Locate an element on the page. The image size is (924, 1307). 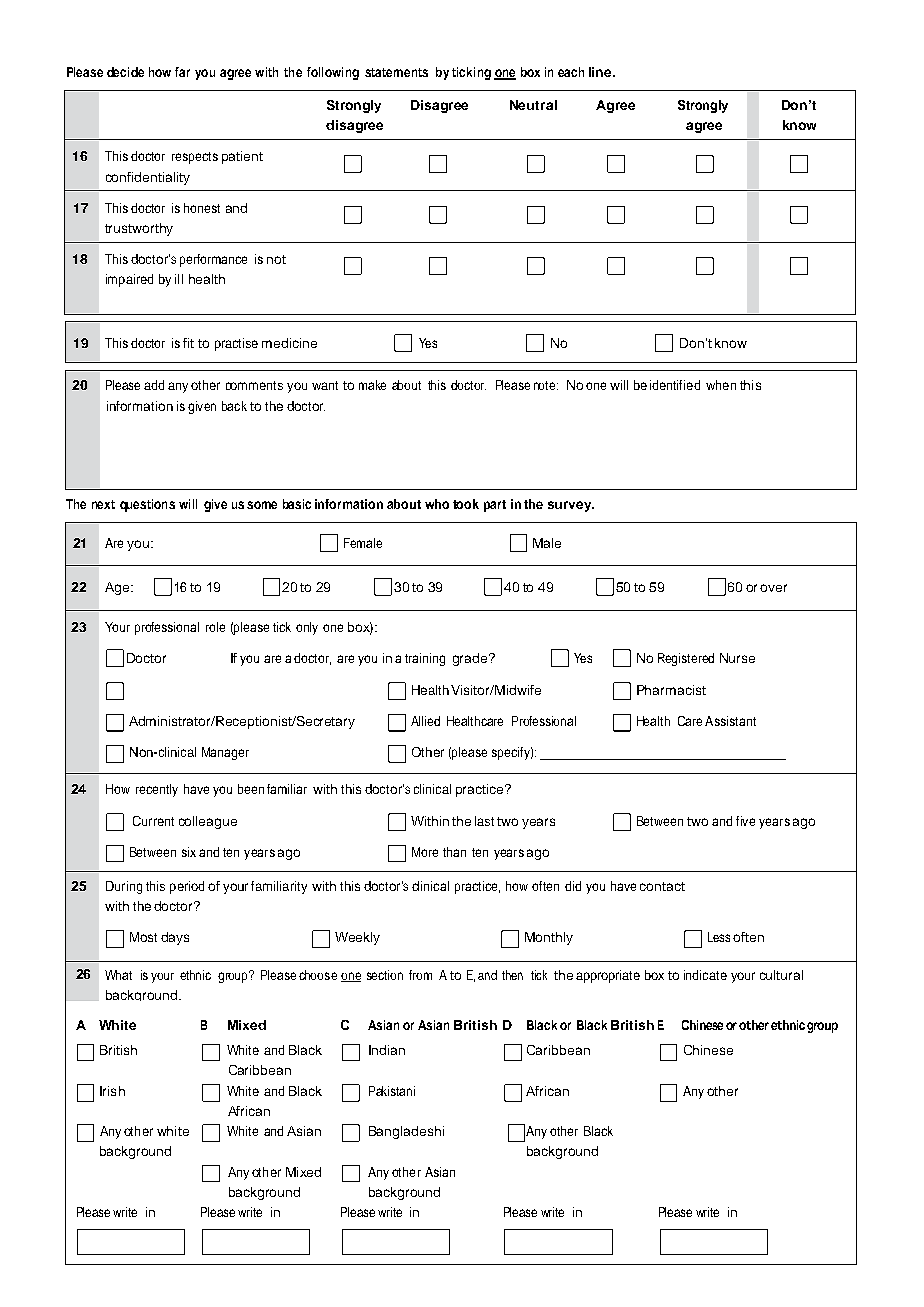
indicate is located at coordinates (705, 975).
